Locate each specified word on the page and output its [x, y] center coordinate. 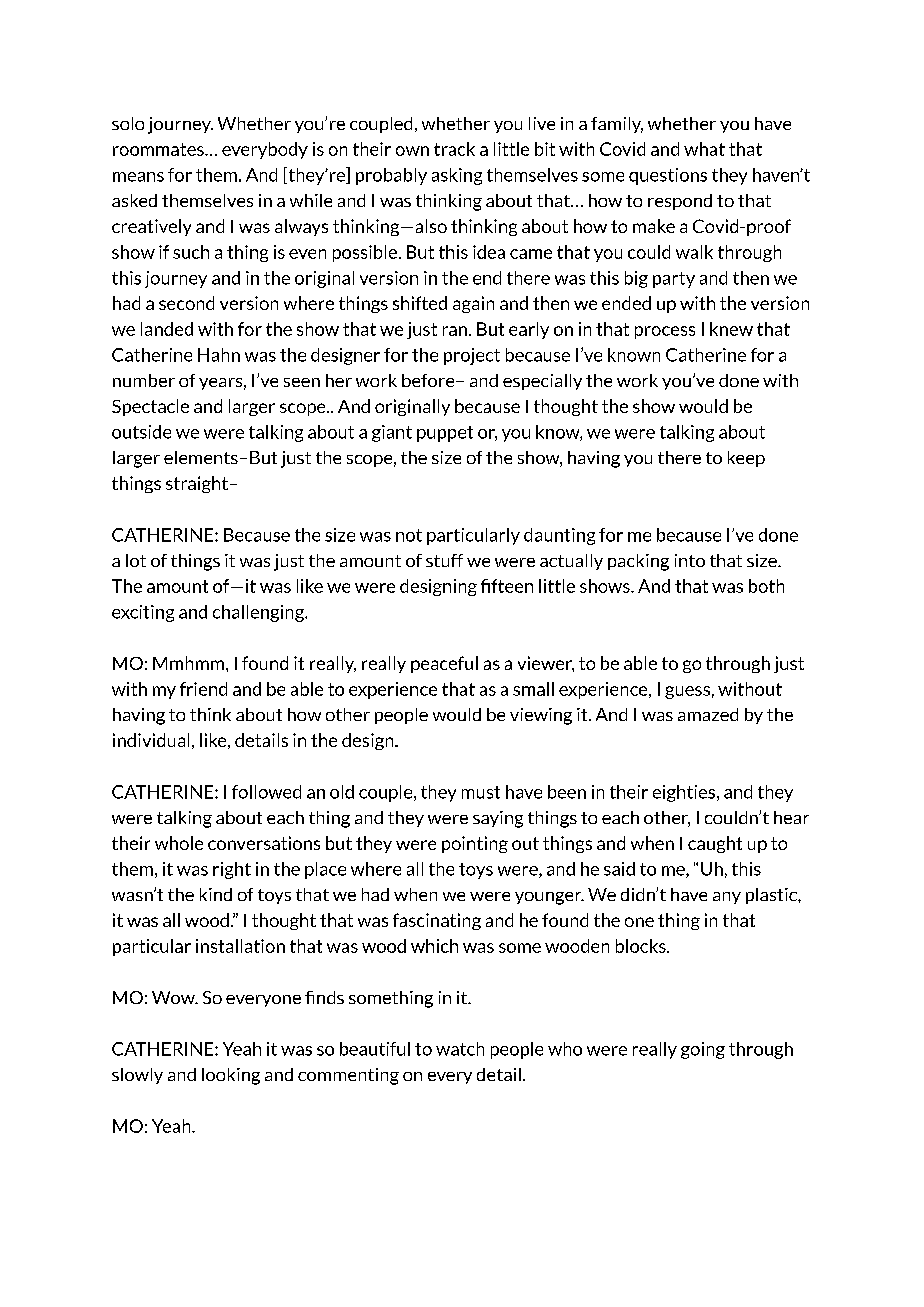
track [454, 149]
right [232, 870]
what [704, 149]
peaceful [444, 664]
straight [197, 484]
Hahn [219, 355]
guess [687, 692]
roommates [159, 149]
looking [231, 1076]
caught [715, 844]
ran [455, 331]
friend [203, 689]
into [690, 560]
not [409, 535]
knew [731, 329]
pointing [475, 844]
